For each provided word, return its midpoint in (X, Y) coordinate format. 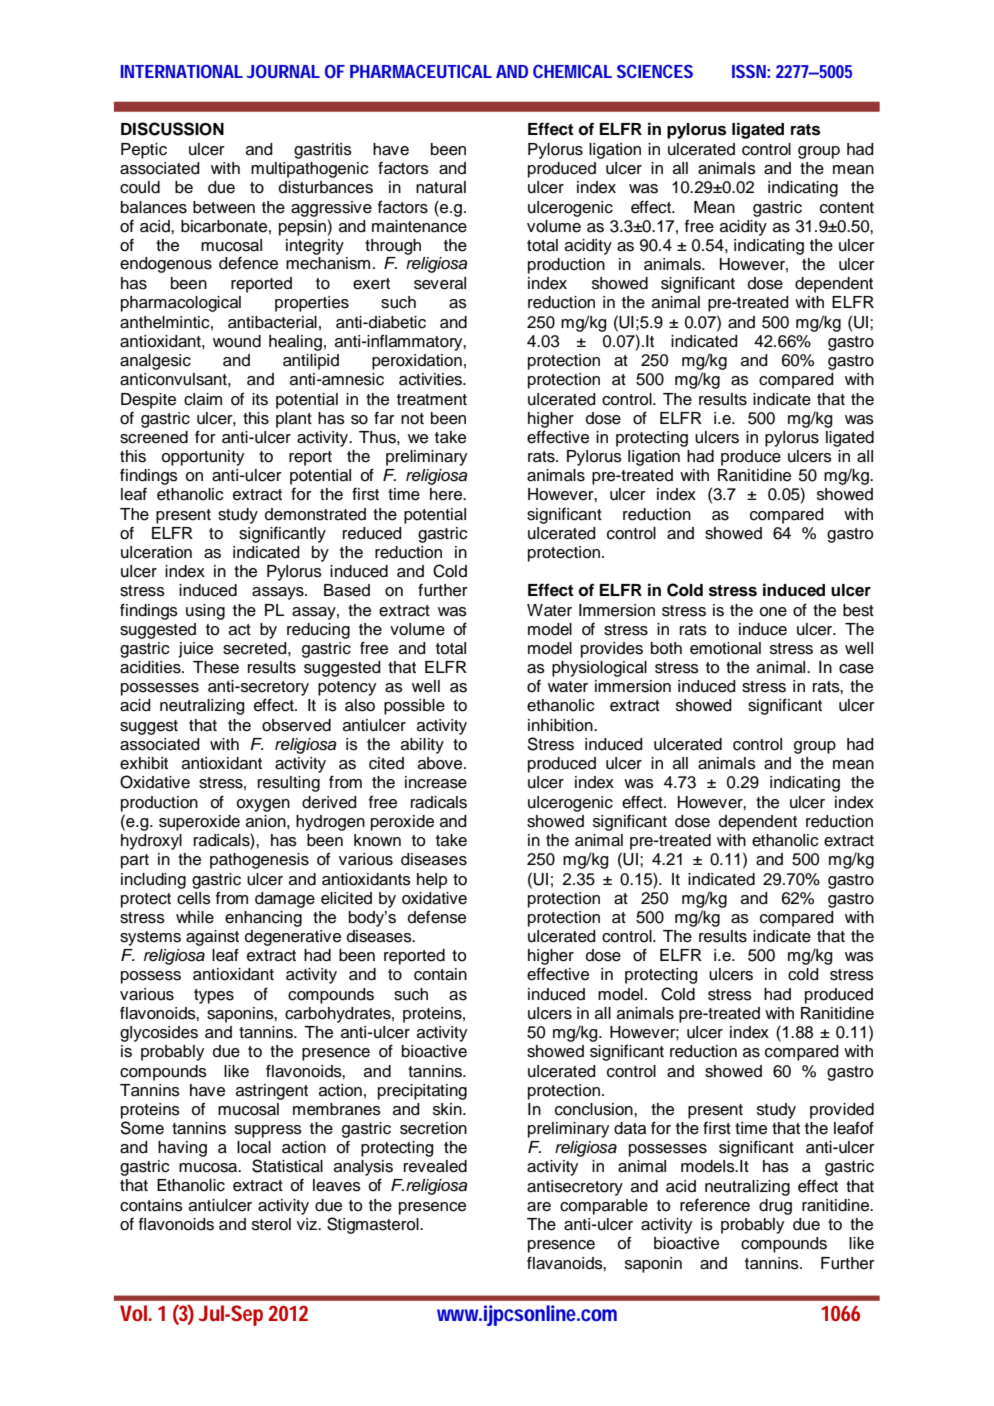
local (254, 1147)
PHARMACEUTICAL (421, 71)
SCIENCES (655, 71)
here (447, 494)
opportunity (203, 458)
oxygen (263, 805)
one (773, 612)
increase (436, 782)
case (856, 669)
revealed (435, 1166)
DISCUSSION (172, 129)
